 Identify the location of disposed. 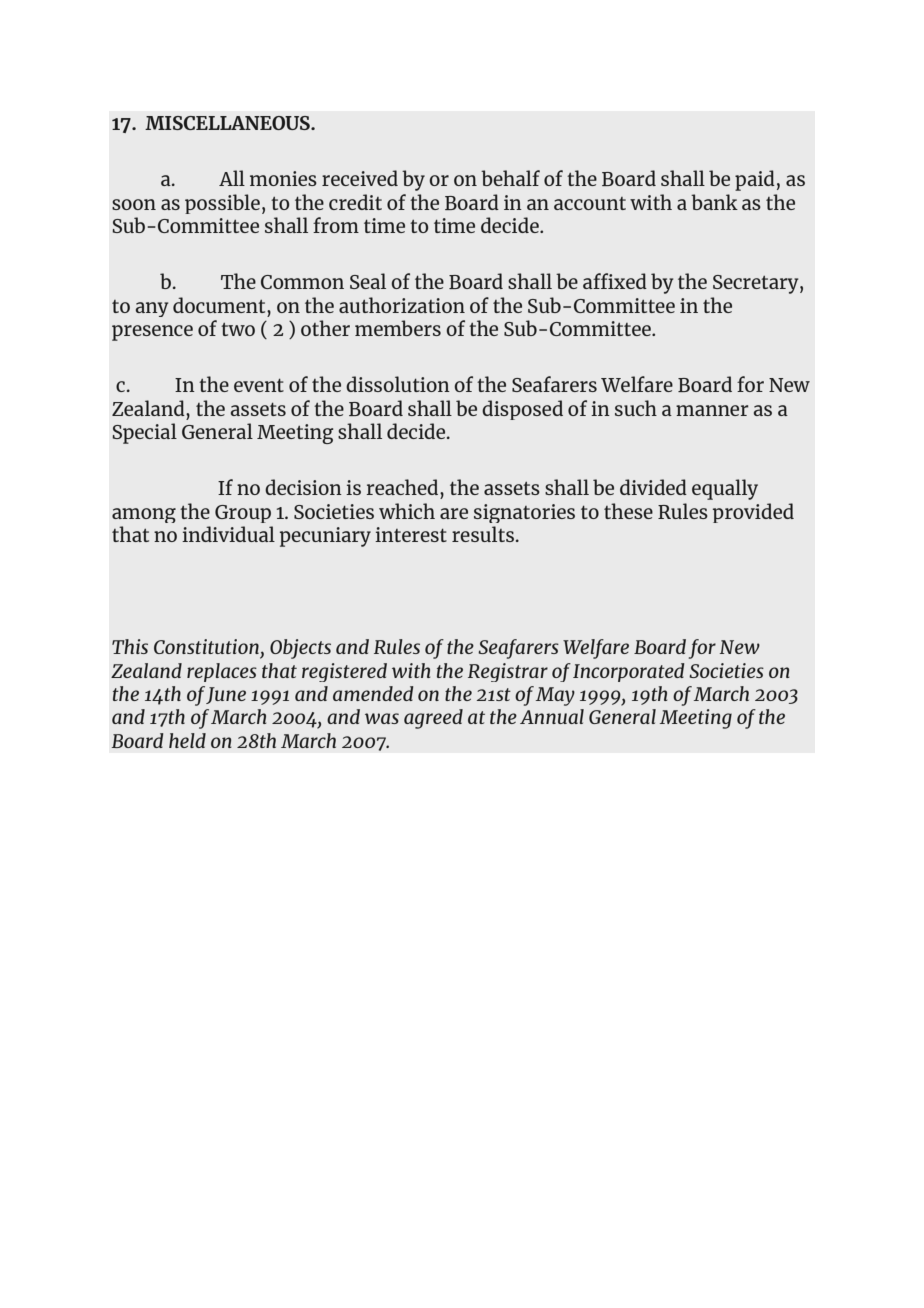
(522, 410).
